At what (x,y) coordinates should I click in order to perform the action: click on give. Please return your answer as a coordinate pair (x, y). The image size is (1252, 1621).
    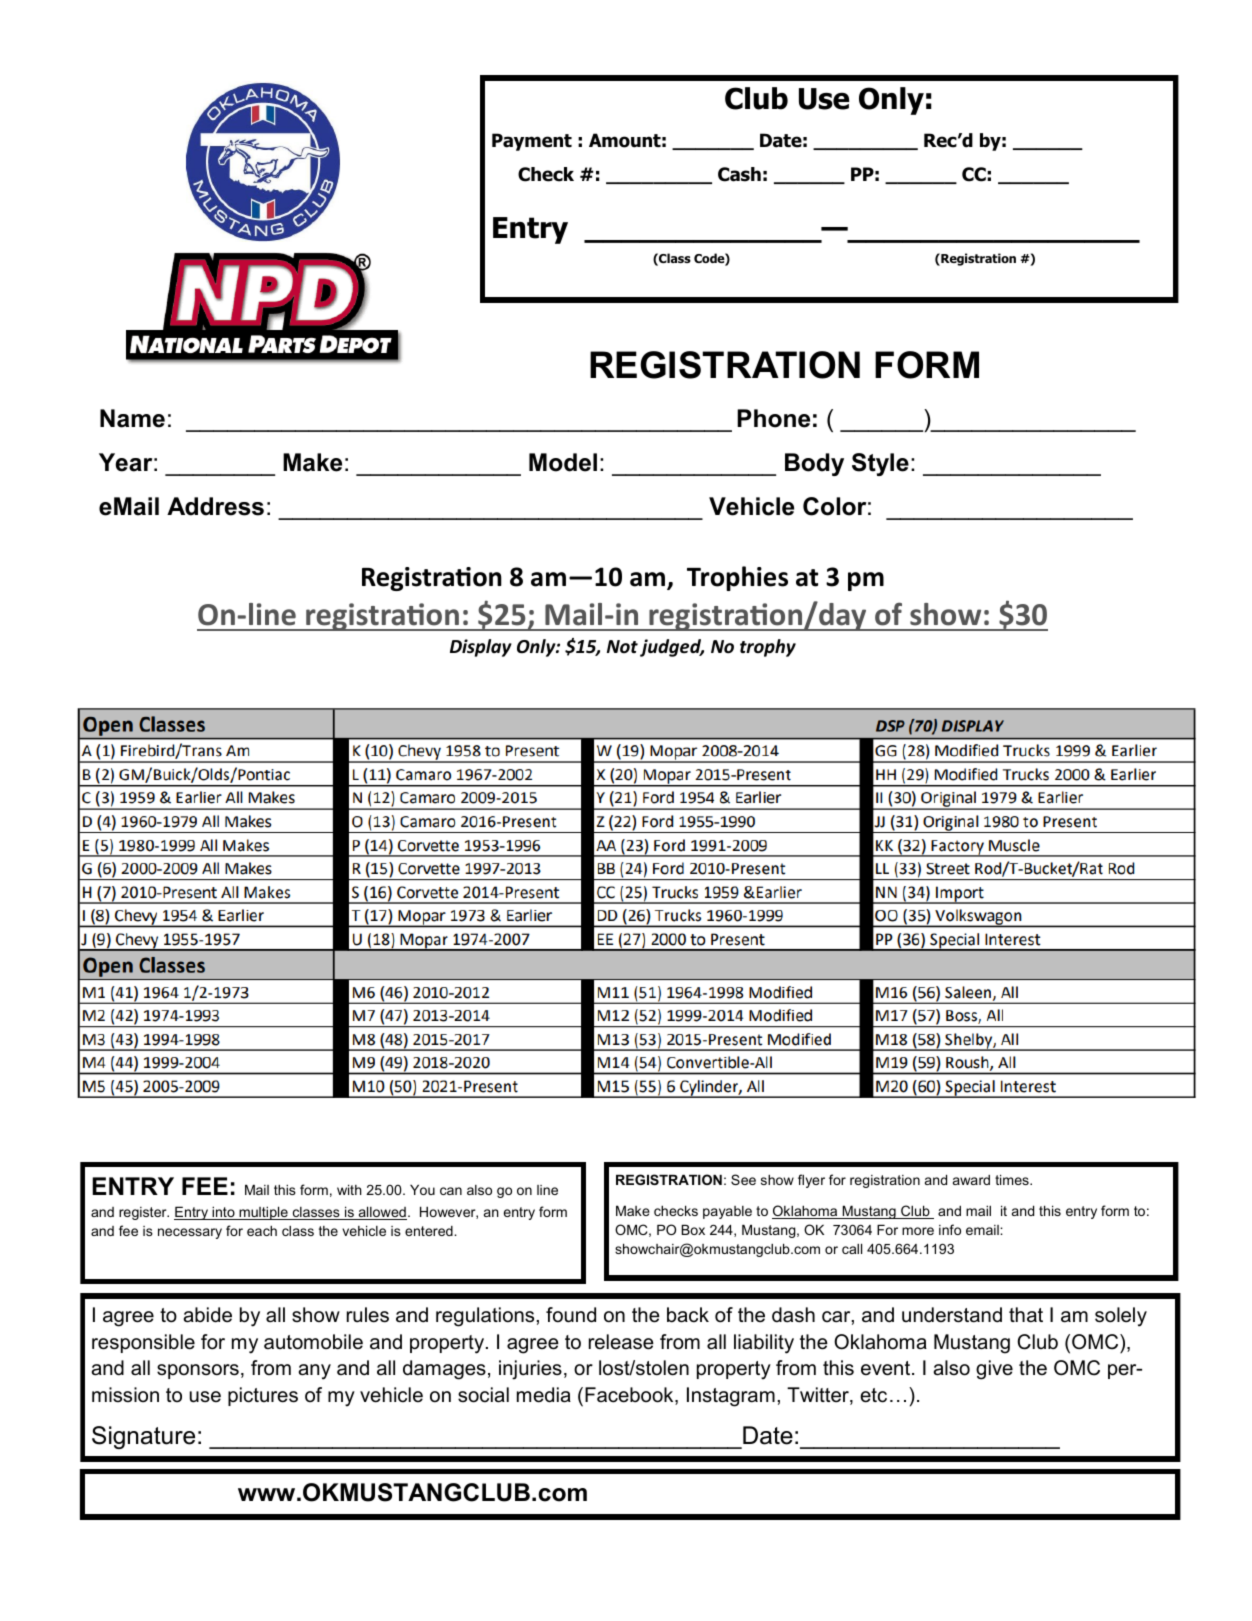
    Looking at the image, I should click on (994, 1370).
